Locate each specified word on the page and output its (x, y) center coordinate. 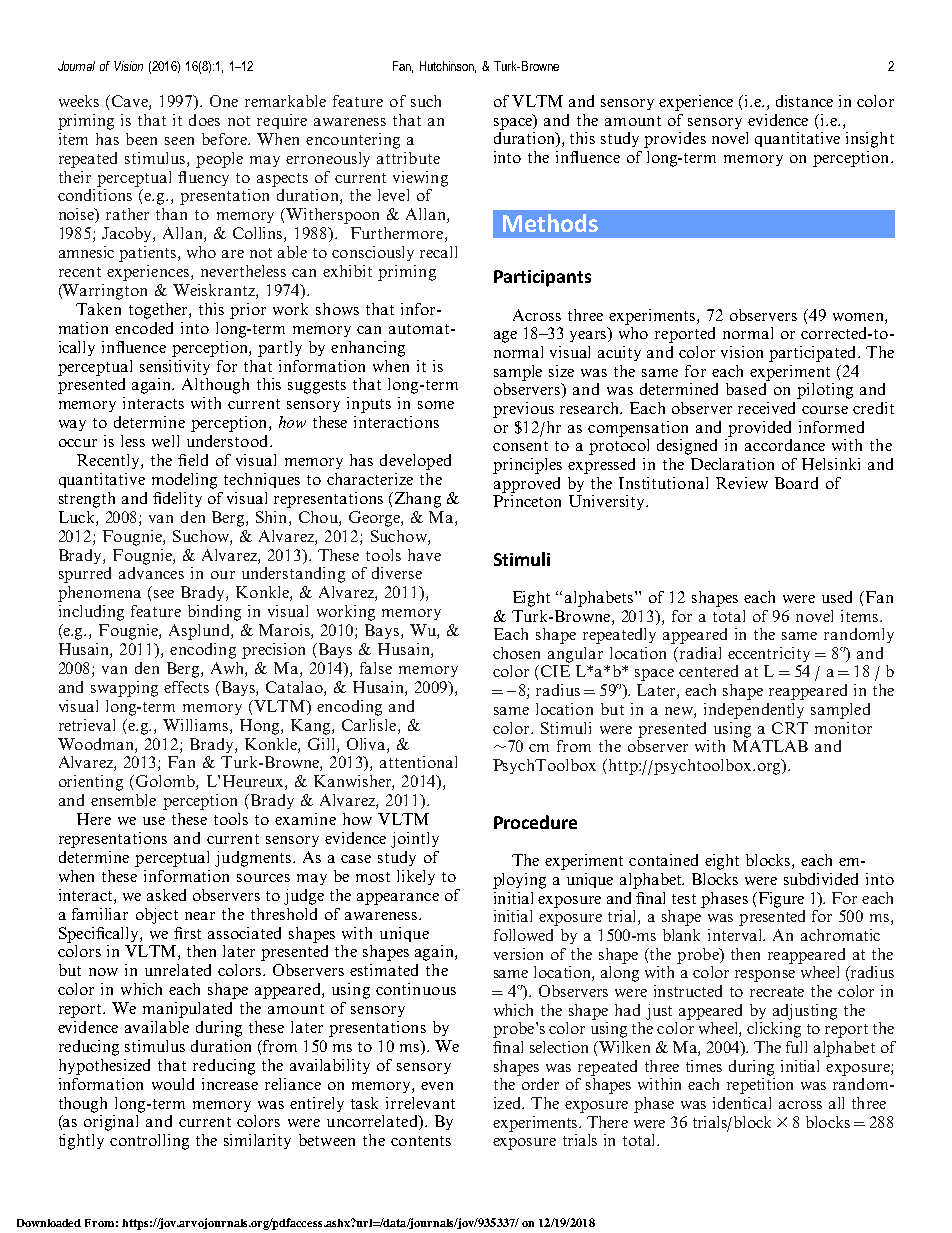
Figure (780, 900)
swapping (124, 689)
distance (804, 101)
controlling (149, 1142)
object (157, 916)
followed (523, 935)
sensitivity (175, 367)
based (746, 389)
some (436, 405)
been (141, 139)
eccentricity (769, 654)
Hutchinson (448, 67)
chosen (516, 653)
